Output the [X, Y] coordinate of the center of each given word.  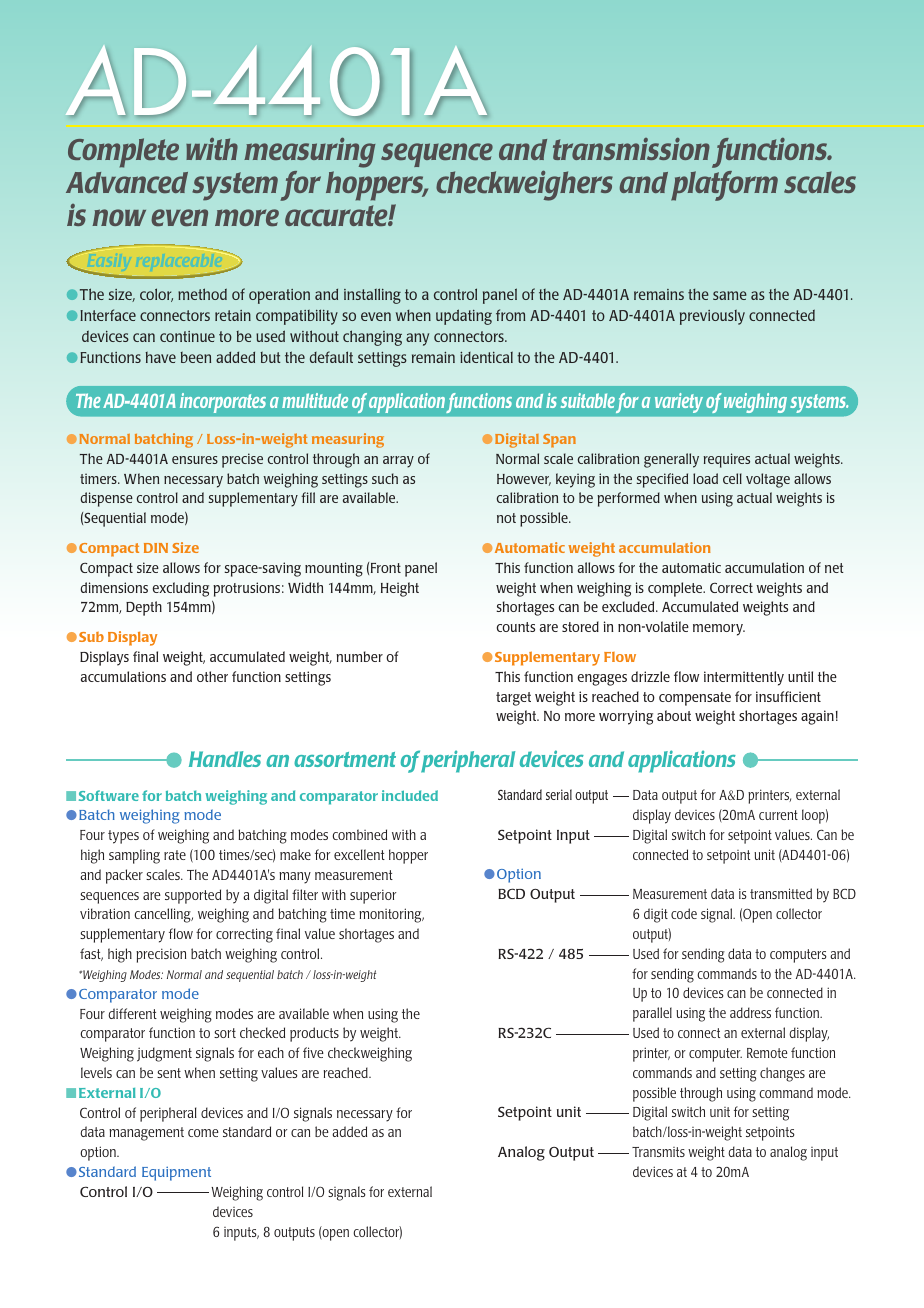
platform [724, 186]
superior [373, 896]
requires [726, 460]
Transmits [658, 1152]
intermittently [744, 678]
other [212, 676]
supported [193, 896]
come [203, 1133]
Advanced [127, 182]
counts [516, 627]
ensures [195, 460]
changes [782, 1074]
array [398, 462]
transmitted [781, 893]
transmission [631, 149]
